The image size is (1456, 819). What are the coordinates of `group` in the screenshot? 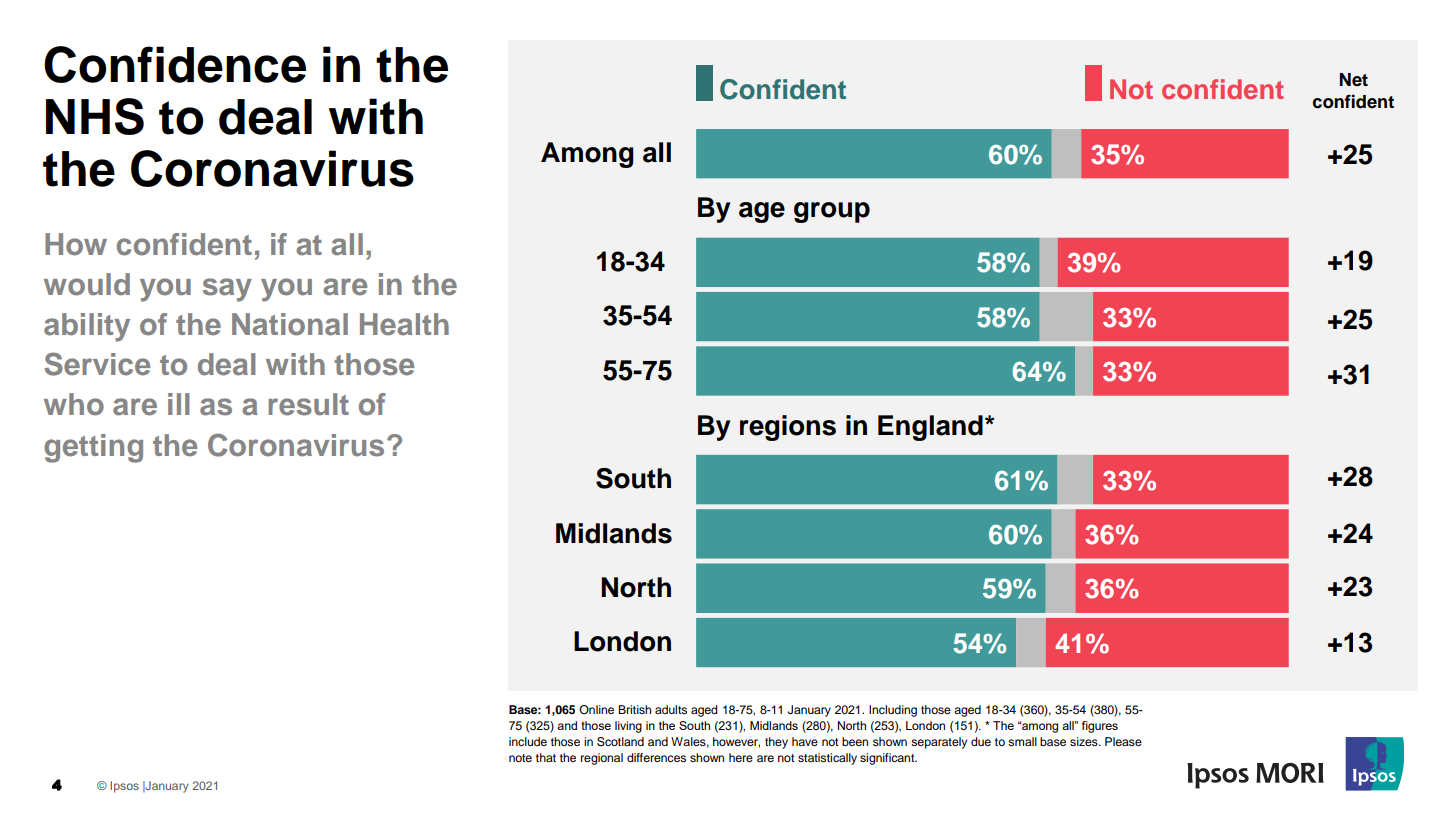 It's located at (832, 212).
